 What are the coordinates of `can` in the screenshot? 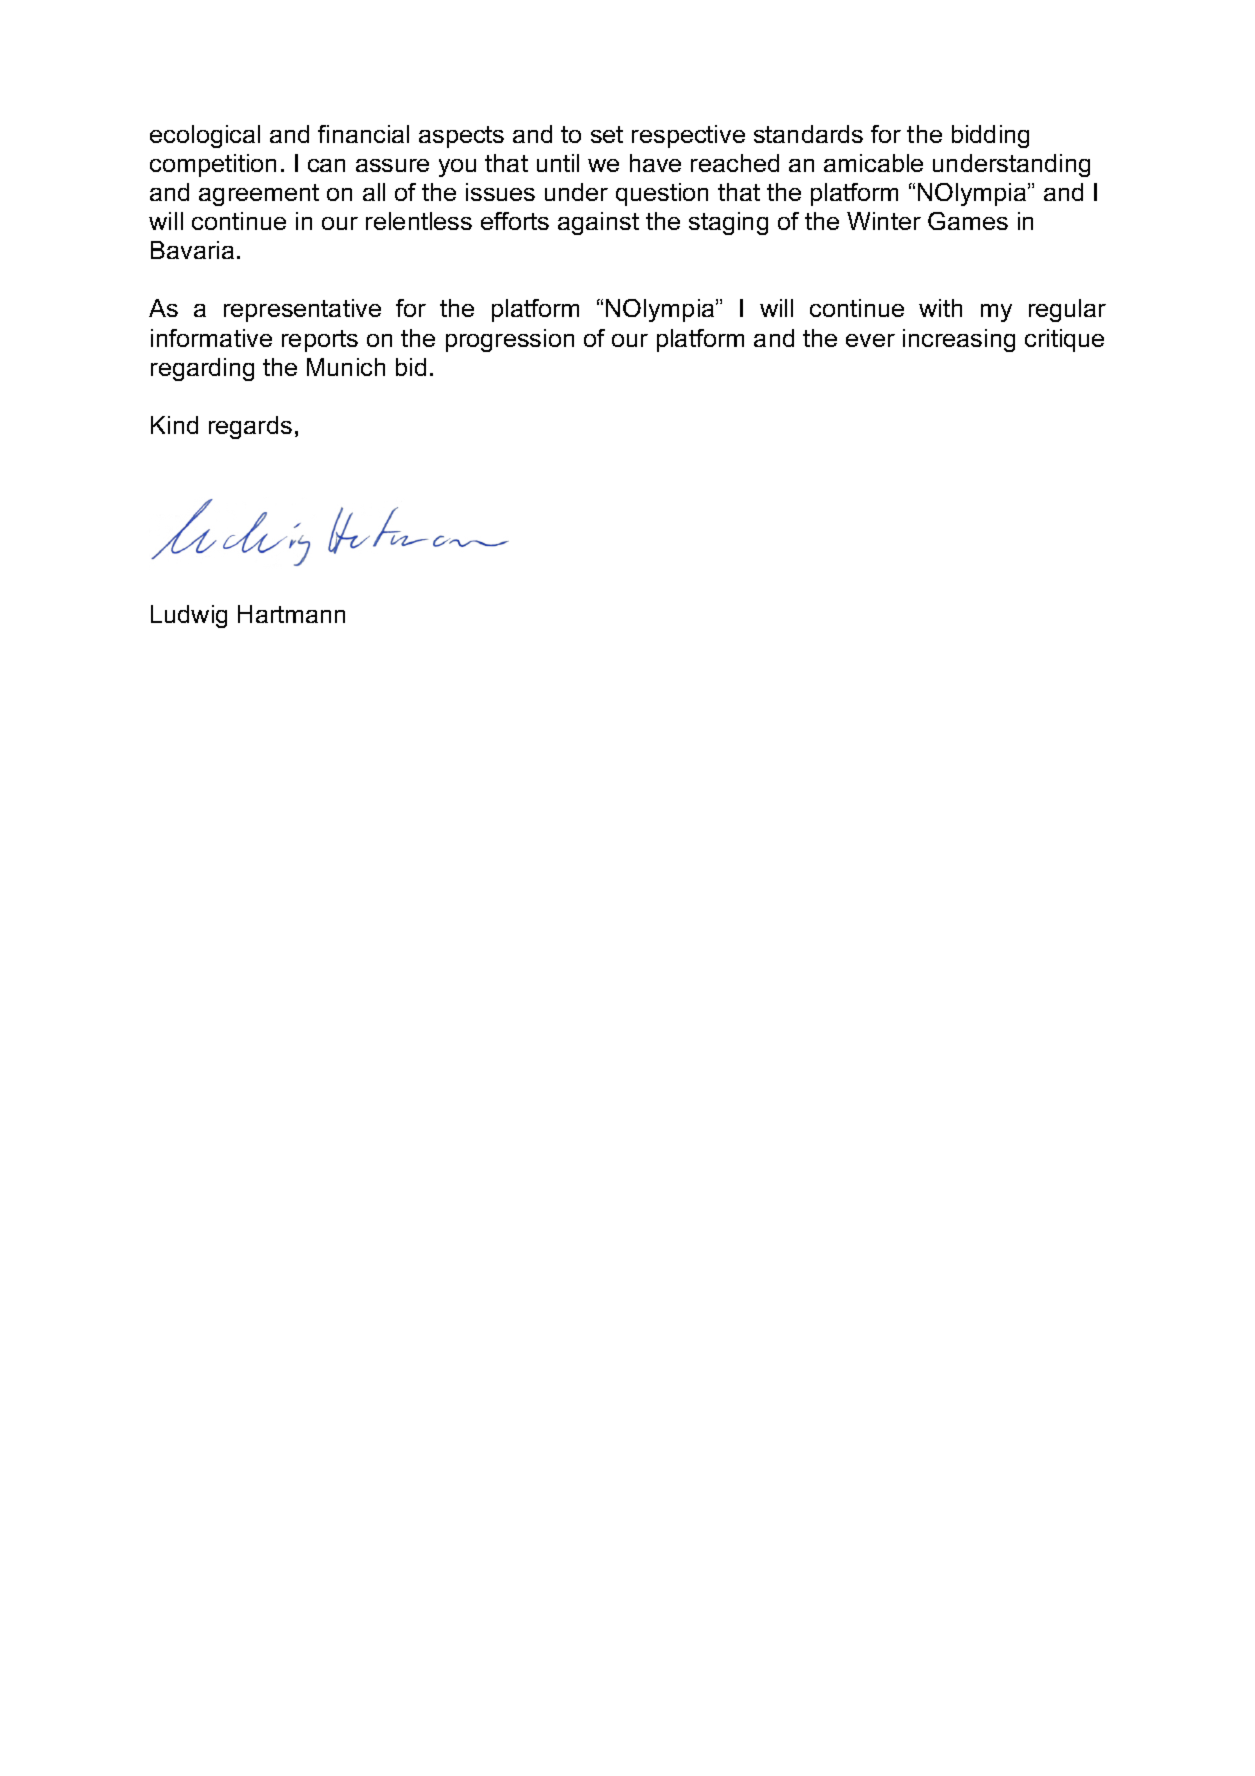 It's located at (326, 165).
